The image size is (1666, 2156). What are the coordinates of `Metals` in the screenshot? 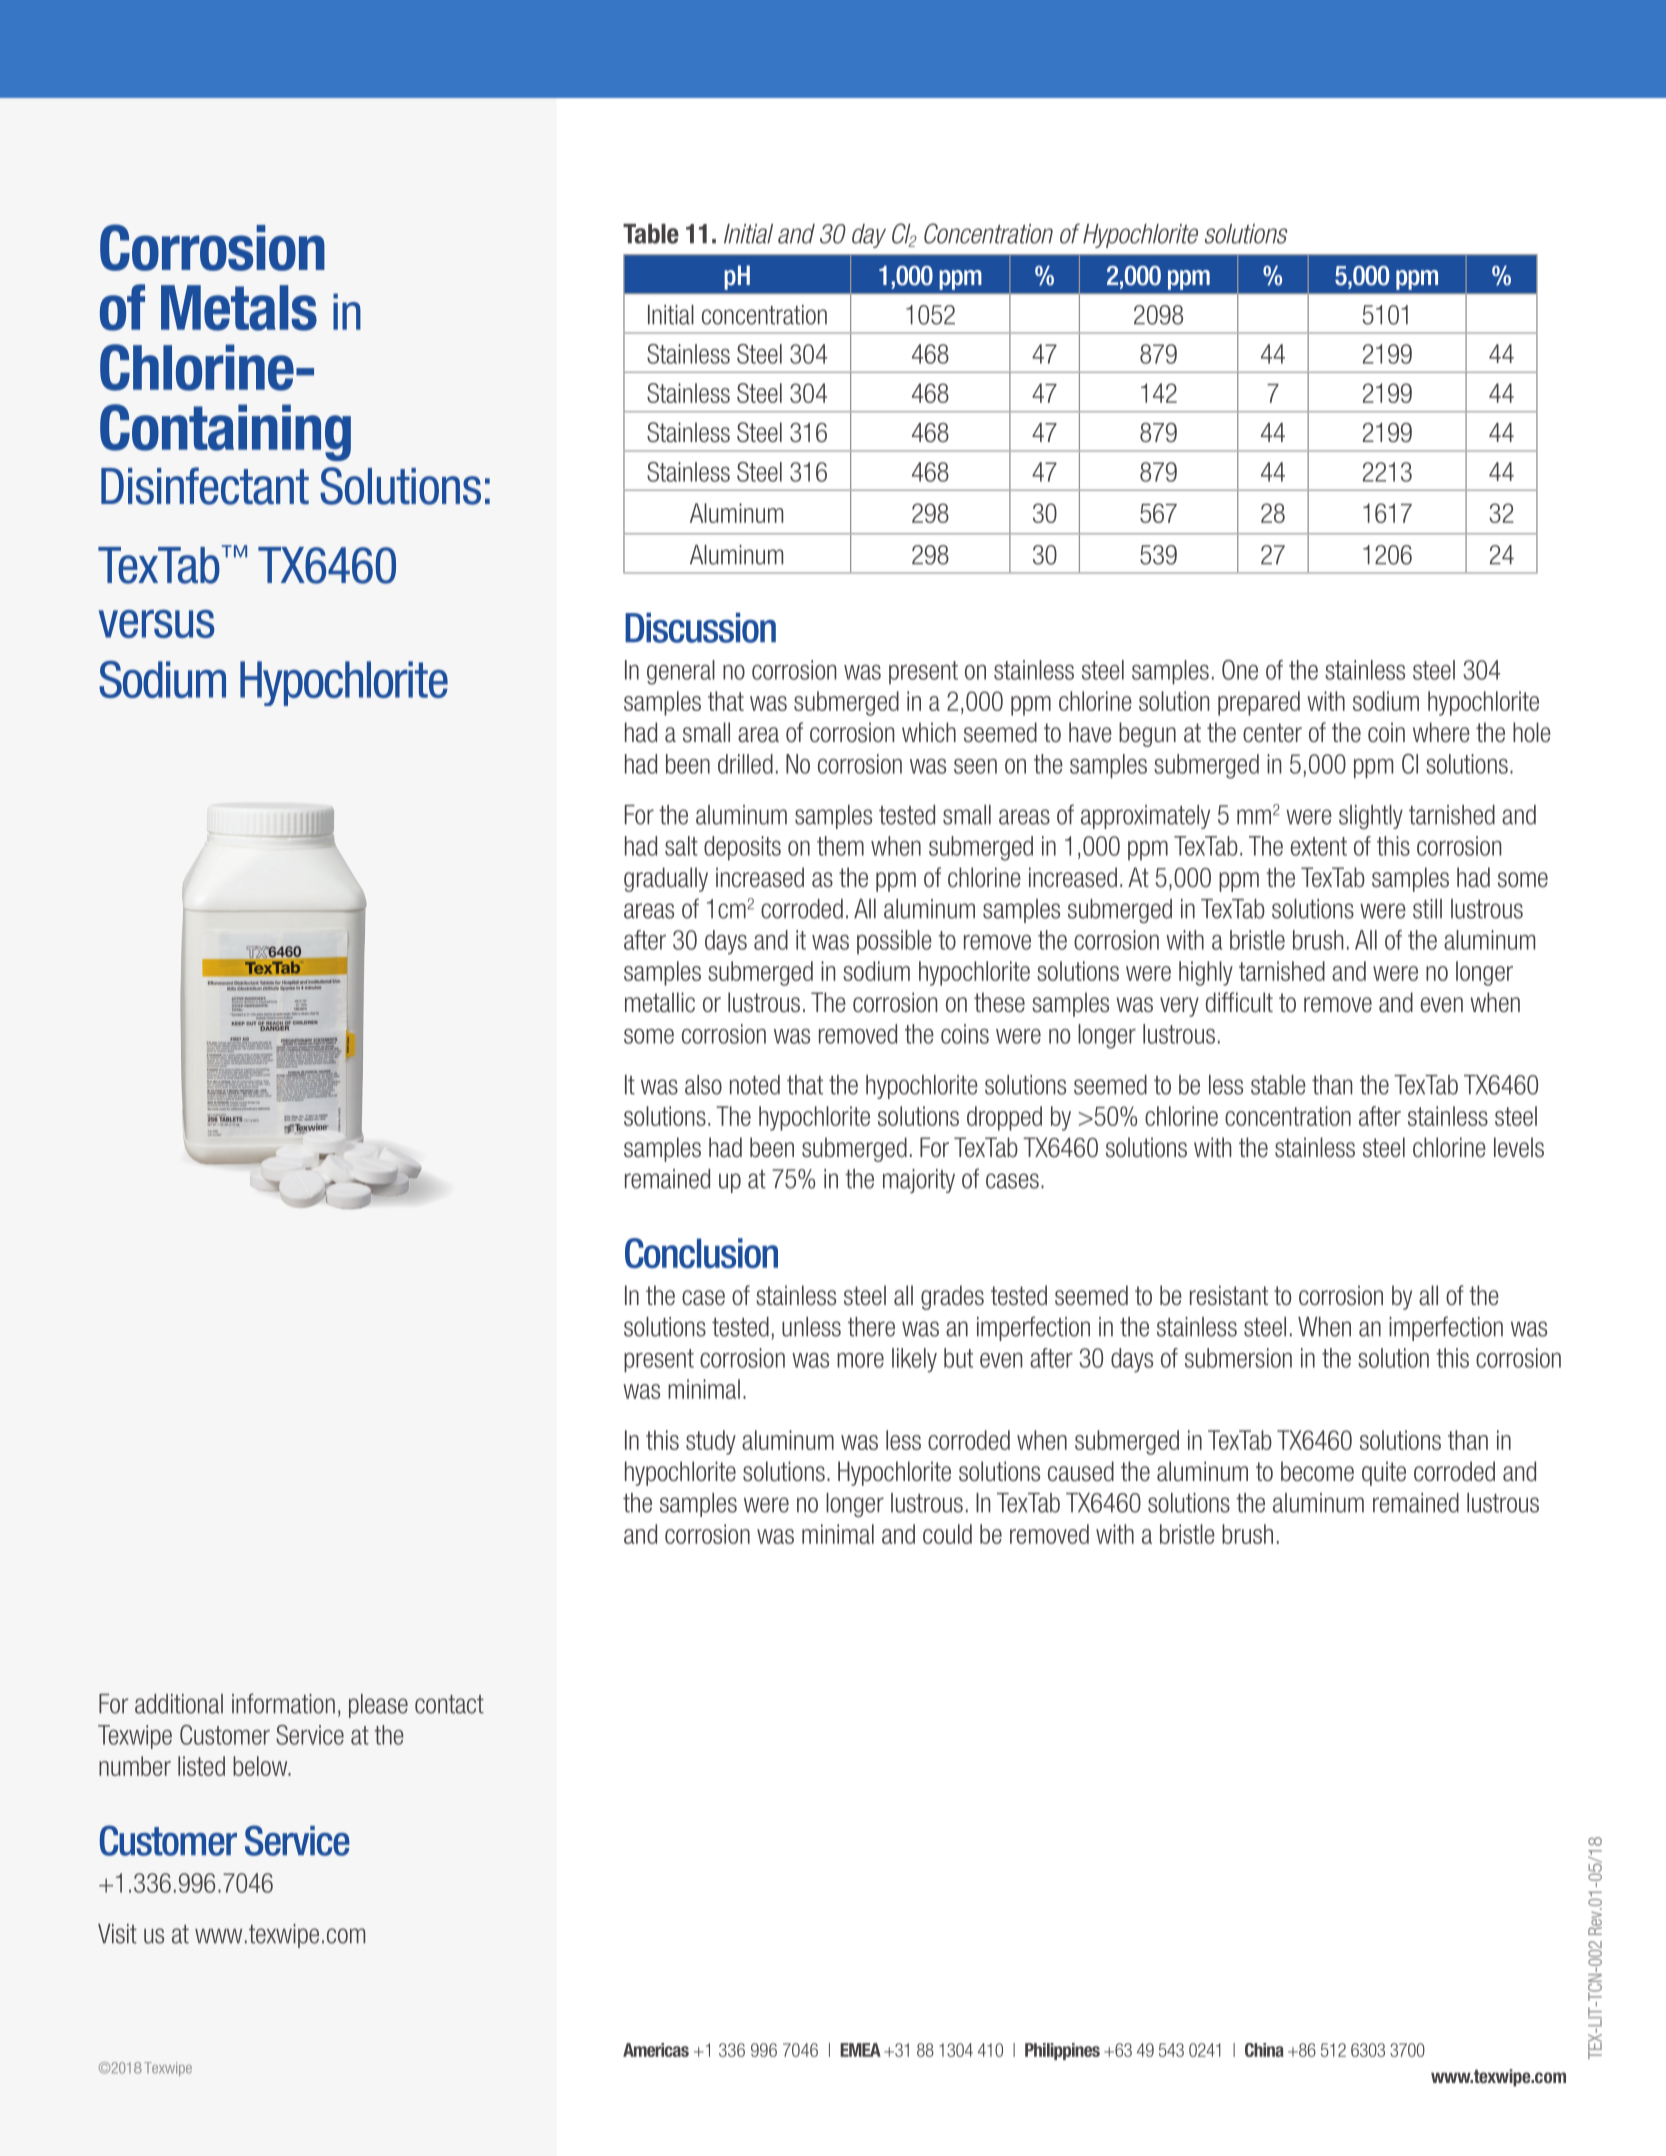 It's located at (239, 308).
